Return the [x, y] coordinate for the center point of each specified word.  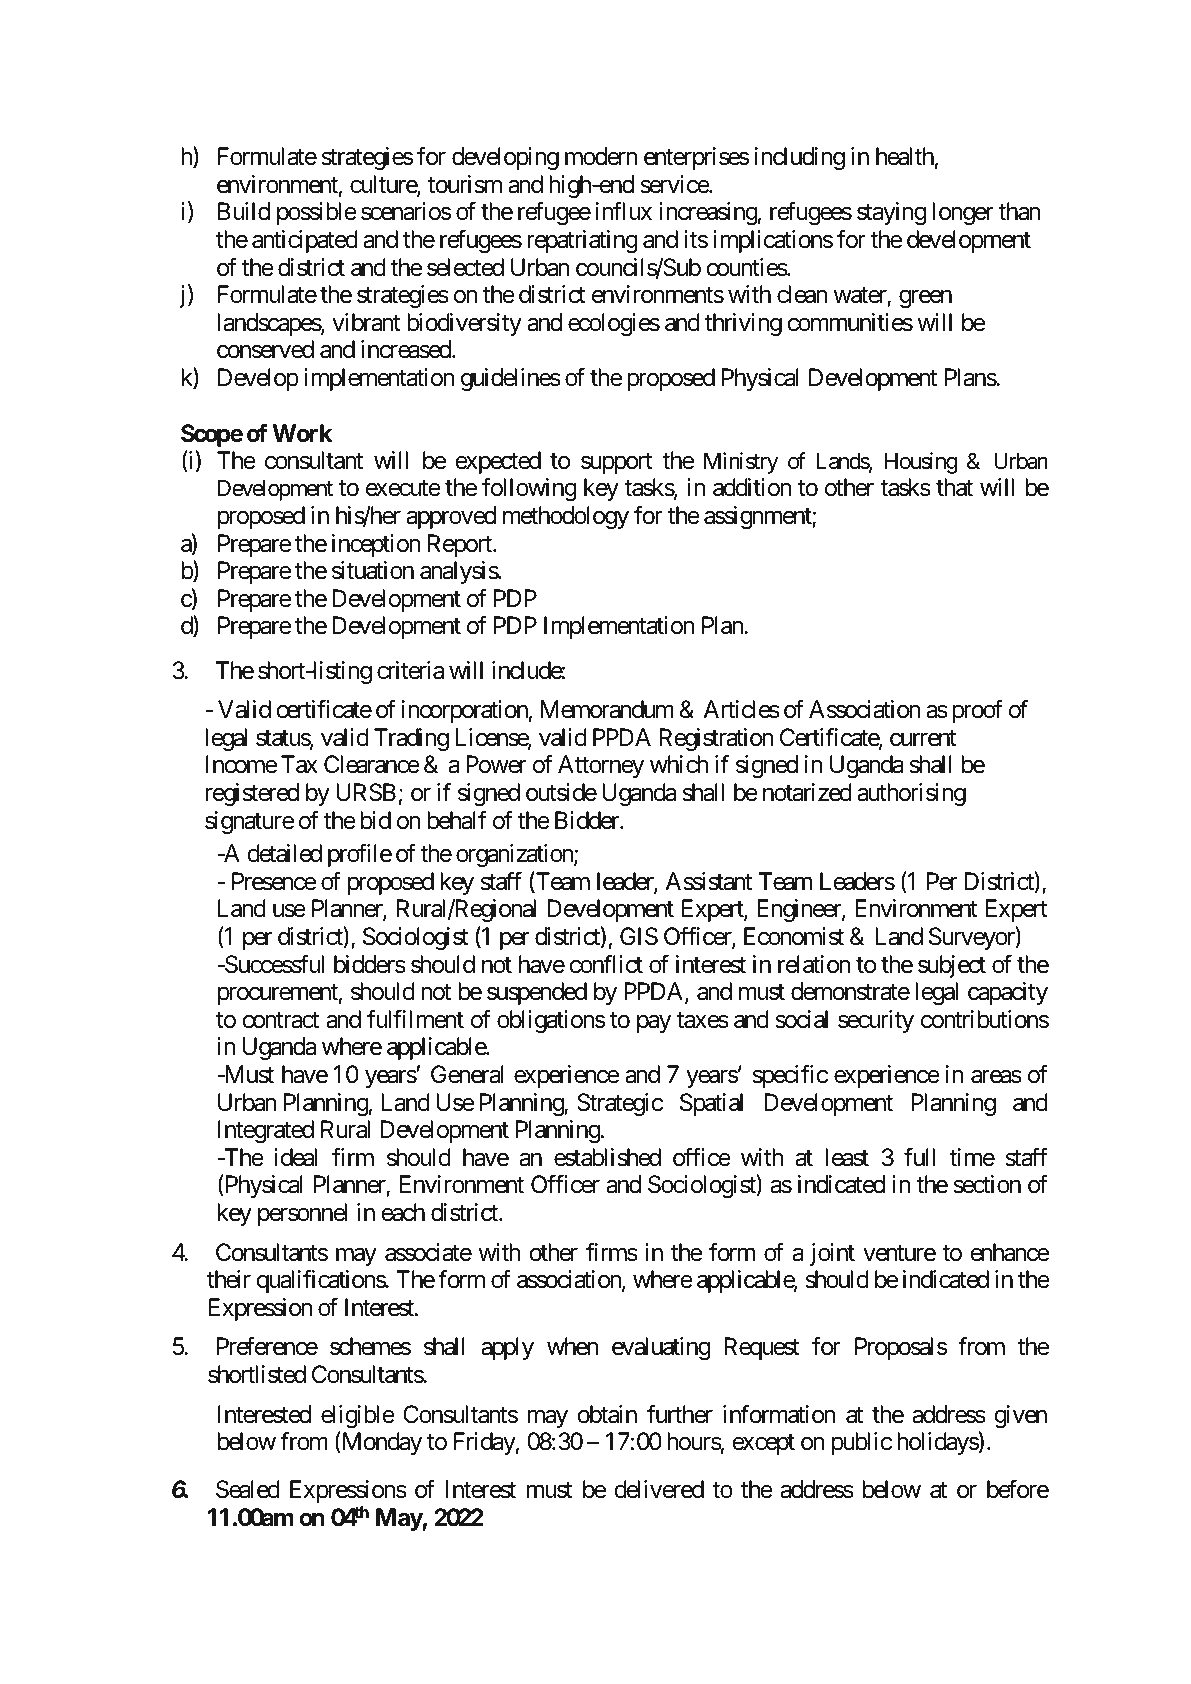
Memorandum [607, 709]
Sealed [248, 1489]
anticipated [305, 241]
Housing [921, 463]
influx [624, 211]
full [919, 1156]
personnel [302, 1214]
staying [891, 213]
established [607, 1157]
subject [952, 966]
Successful [273, 964]
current [923, 738]
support [617, 463]
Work [303, 433]
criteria [410, 670]
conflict [606, 964]
